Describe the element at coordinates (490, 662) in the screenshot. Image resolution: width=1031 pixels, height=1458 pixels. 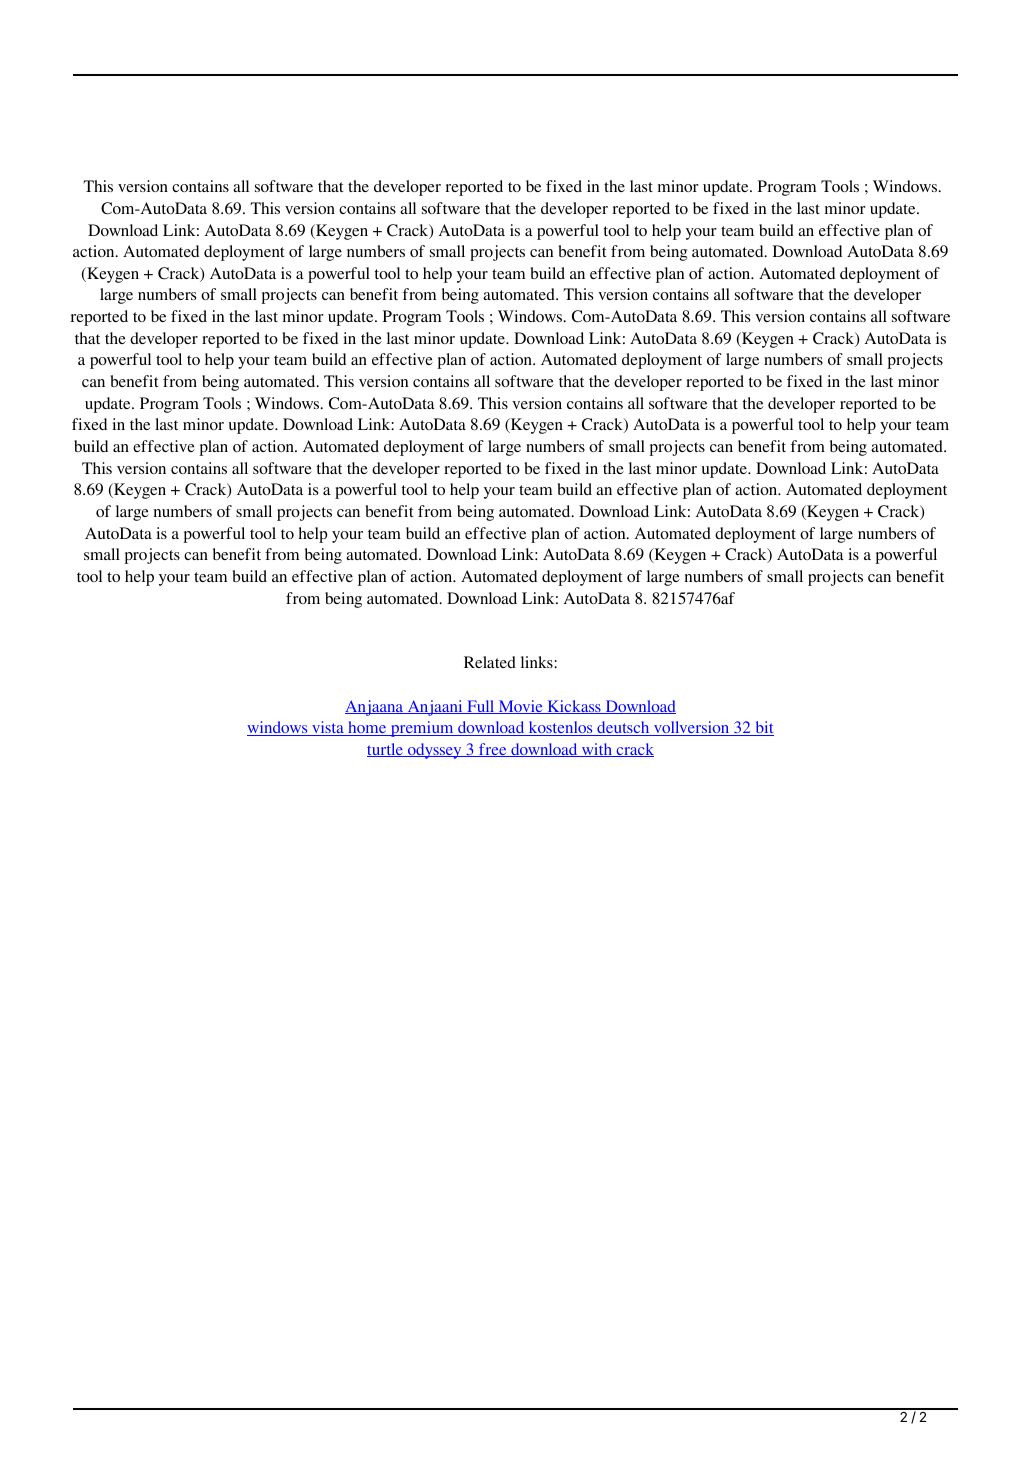
I see `Related` at that location.
